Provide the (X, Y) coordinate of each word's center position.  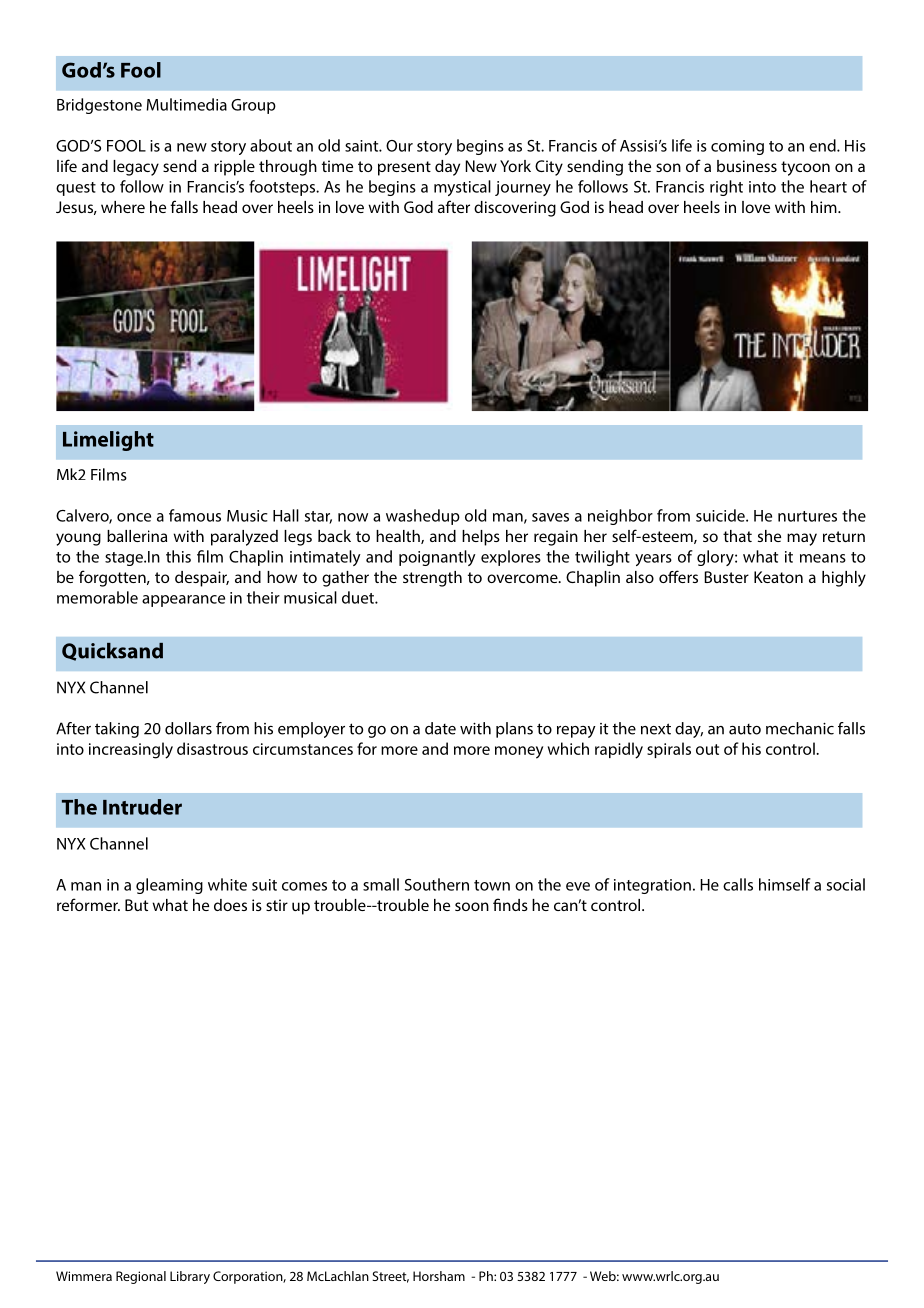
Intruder (142, 807)
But (136, 905)
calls (738, 884)
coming (737, 147)
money (519, 752)
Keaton (778, 577)
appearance (183, 601)
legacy (136, 168)
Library (190, 1277)
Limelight (108, 441)
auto (745, 729)
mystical (462, 188)
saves (550, 517)
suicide (721, 515)
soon (472, 906)
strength (432, 579)
